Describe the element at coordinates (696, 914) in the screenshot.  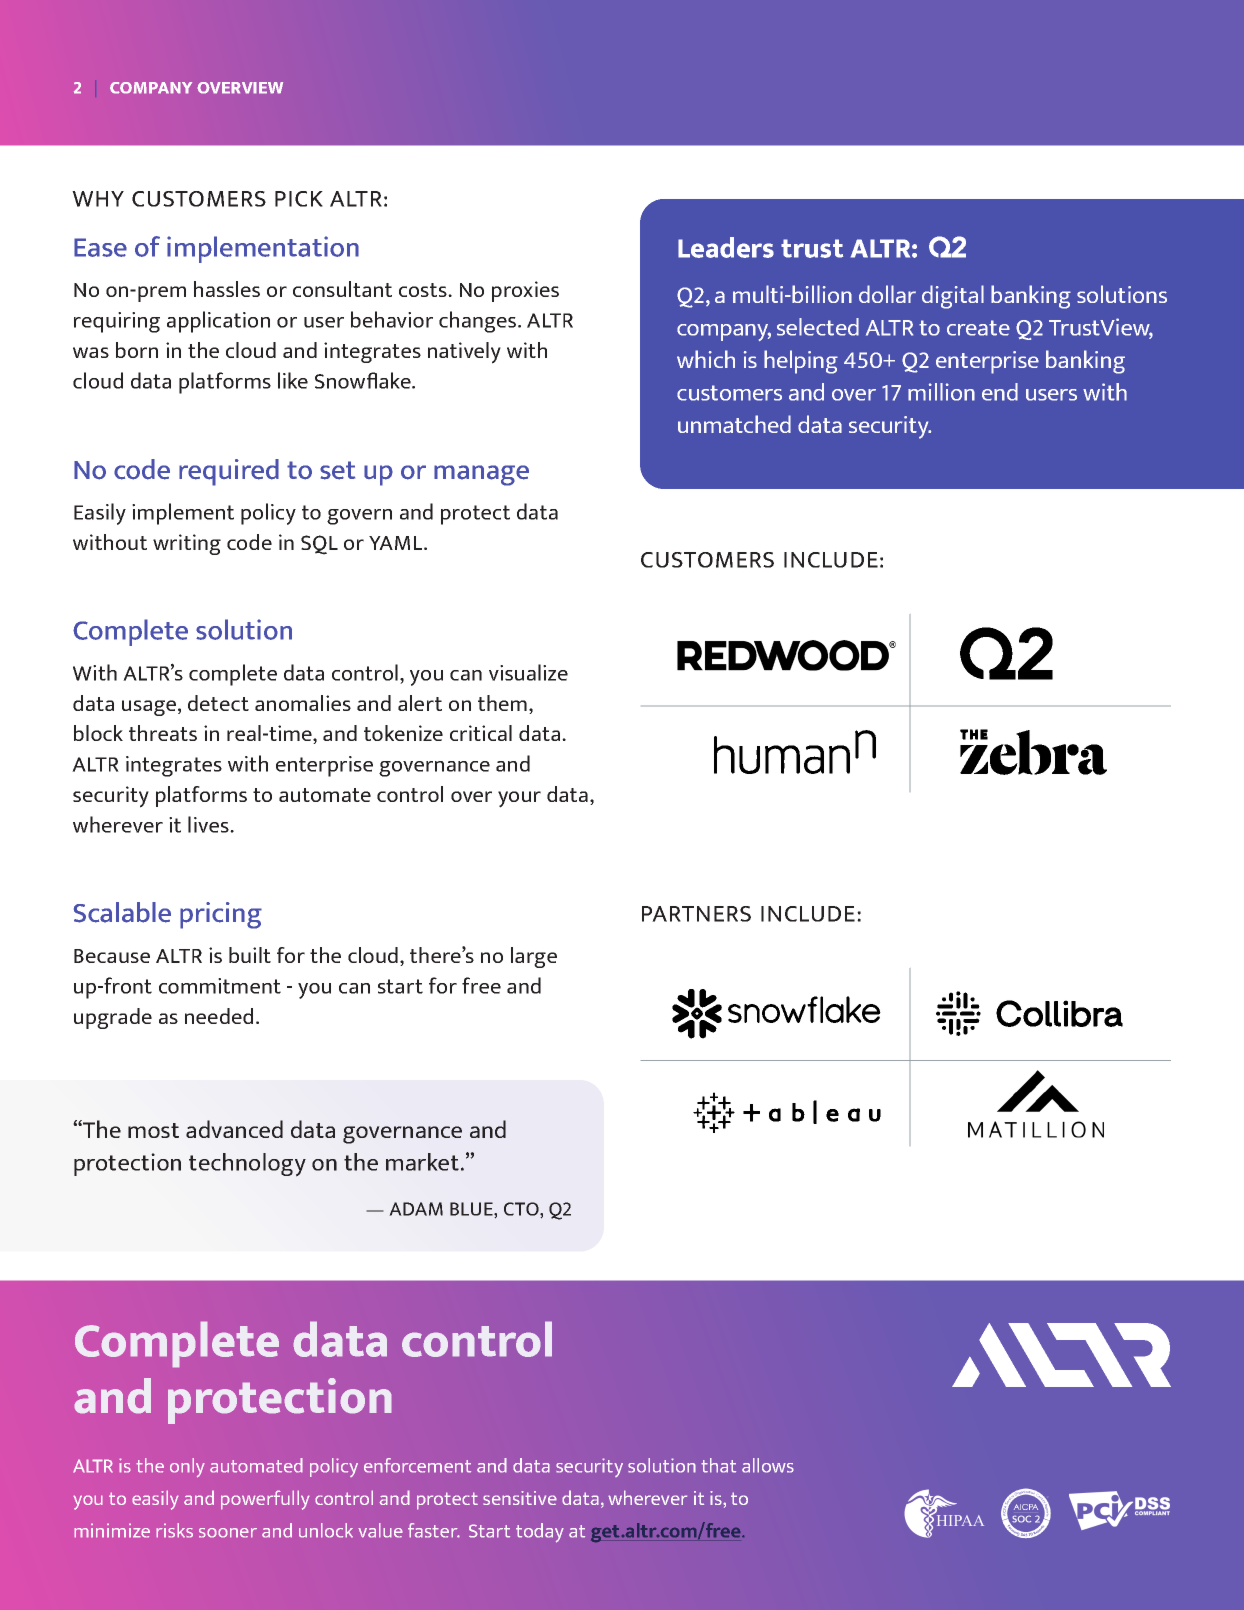
I see `PARTNERS` at that location.
